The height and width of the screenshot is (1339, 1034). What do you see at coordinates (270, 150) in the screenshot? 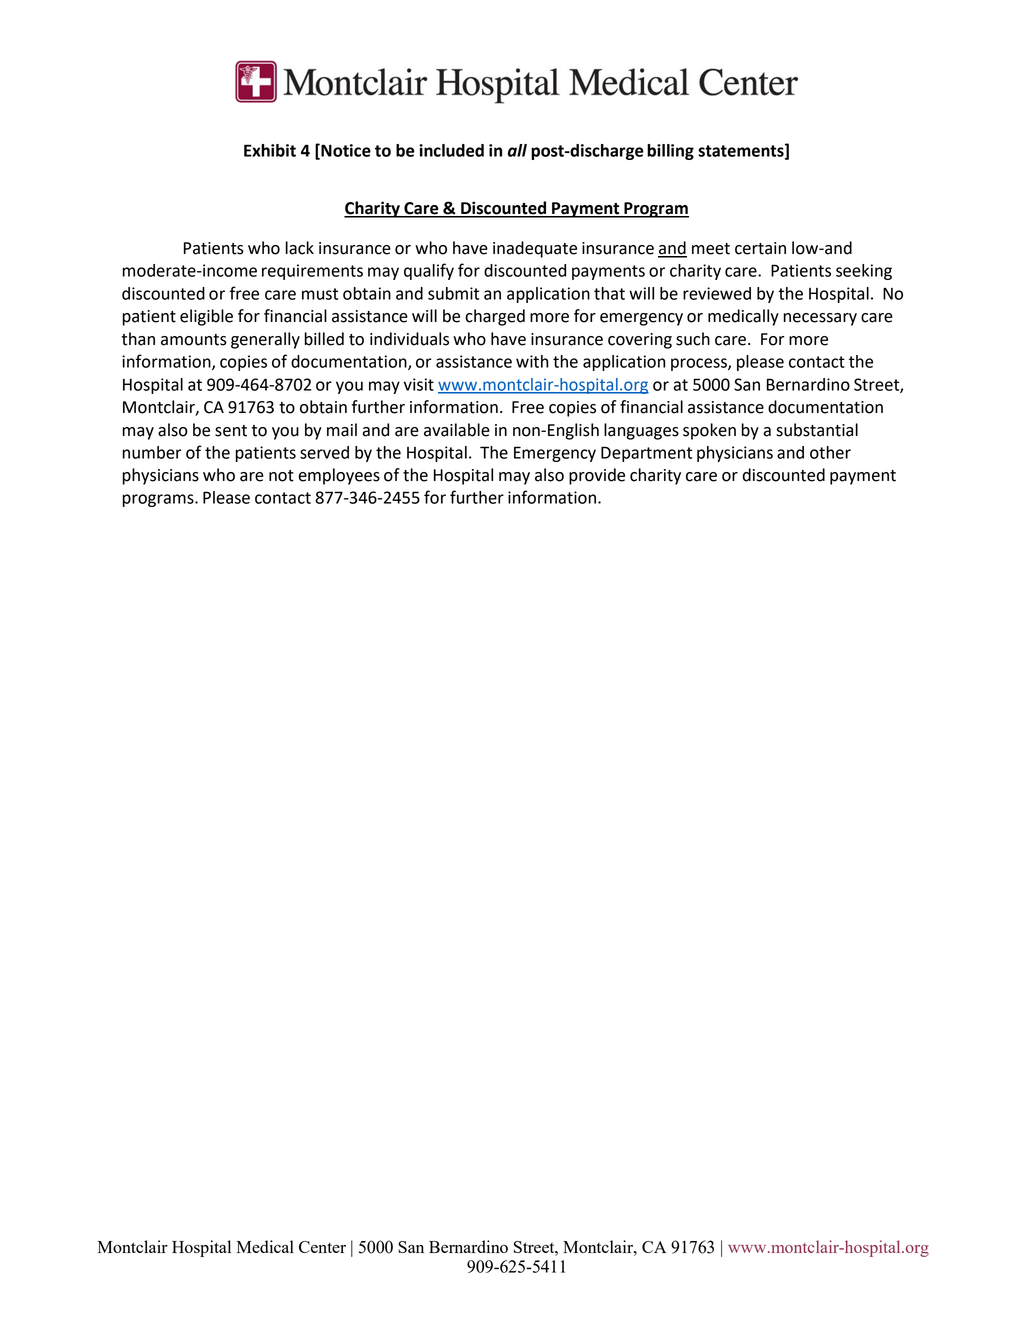
I see `Exhibit` at bounding box center [270, 150].
